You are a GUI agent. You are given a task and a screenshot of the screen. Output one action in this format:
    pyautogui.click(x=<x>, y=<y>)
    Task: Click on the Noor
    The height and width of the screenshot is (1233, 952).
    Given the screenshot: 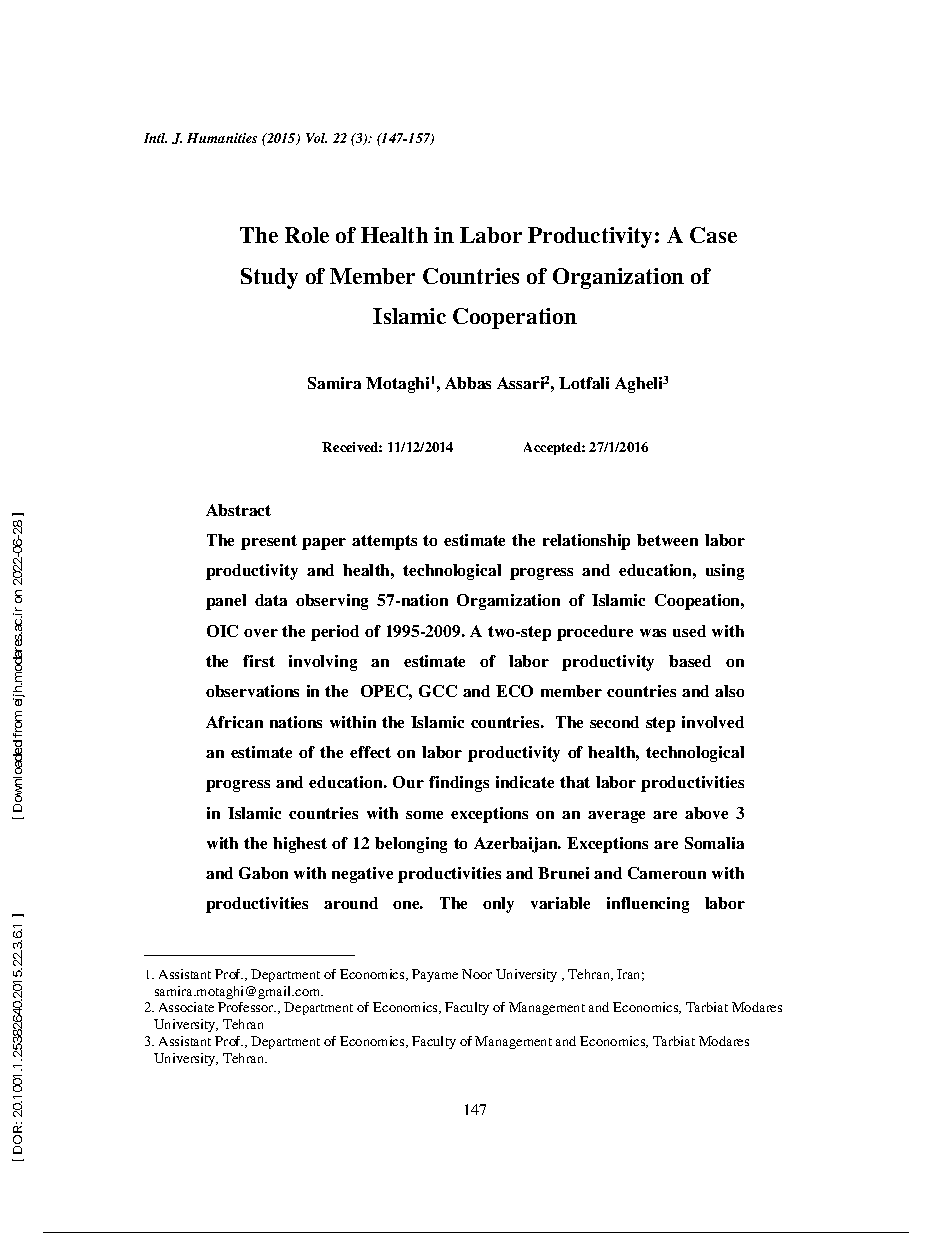 What is the action you would take?
    pyautogui.click(x=477, y=974)
